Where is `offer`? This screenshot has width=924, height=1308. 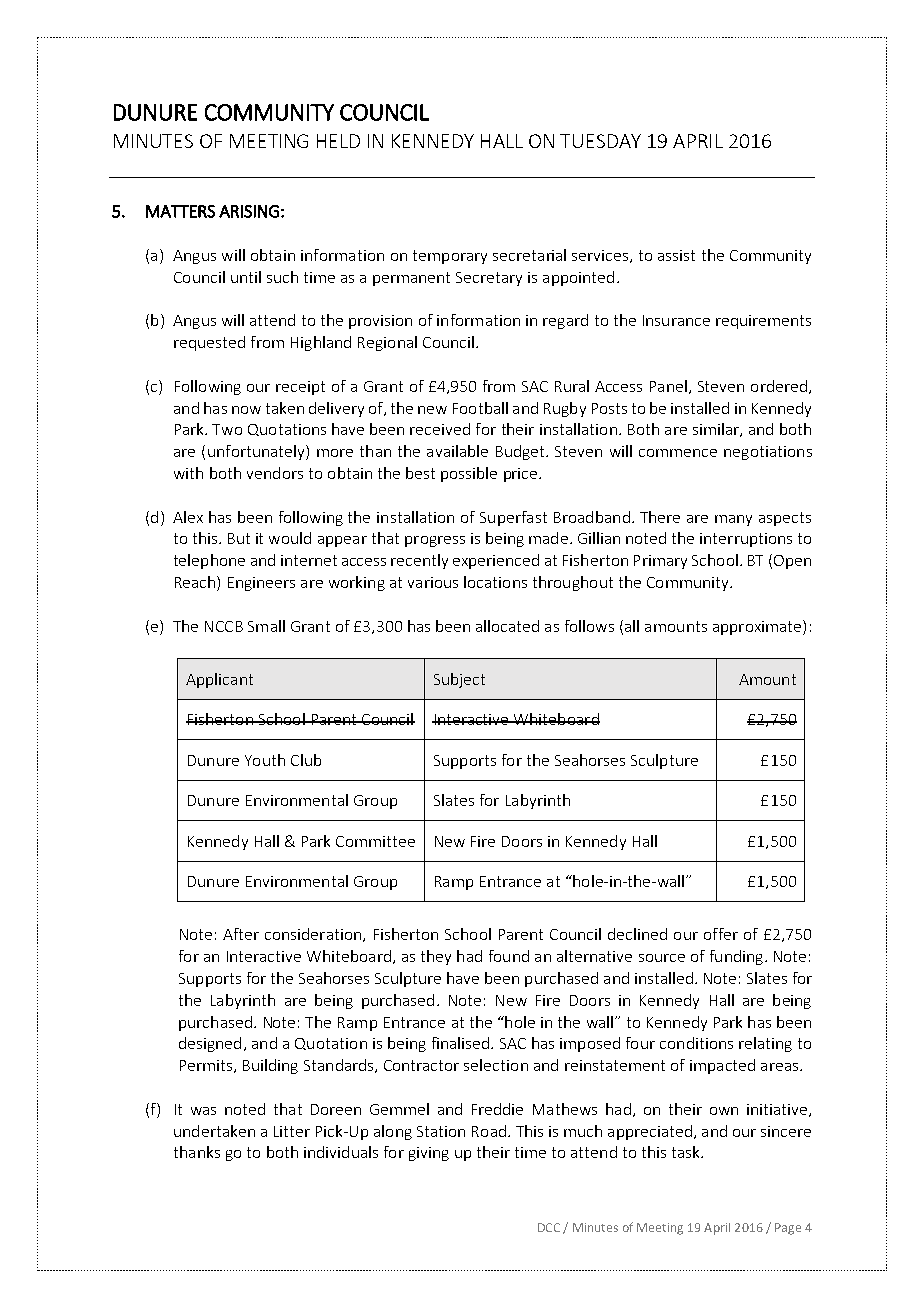
offer is located at coordinates (721, 934).
